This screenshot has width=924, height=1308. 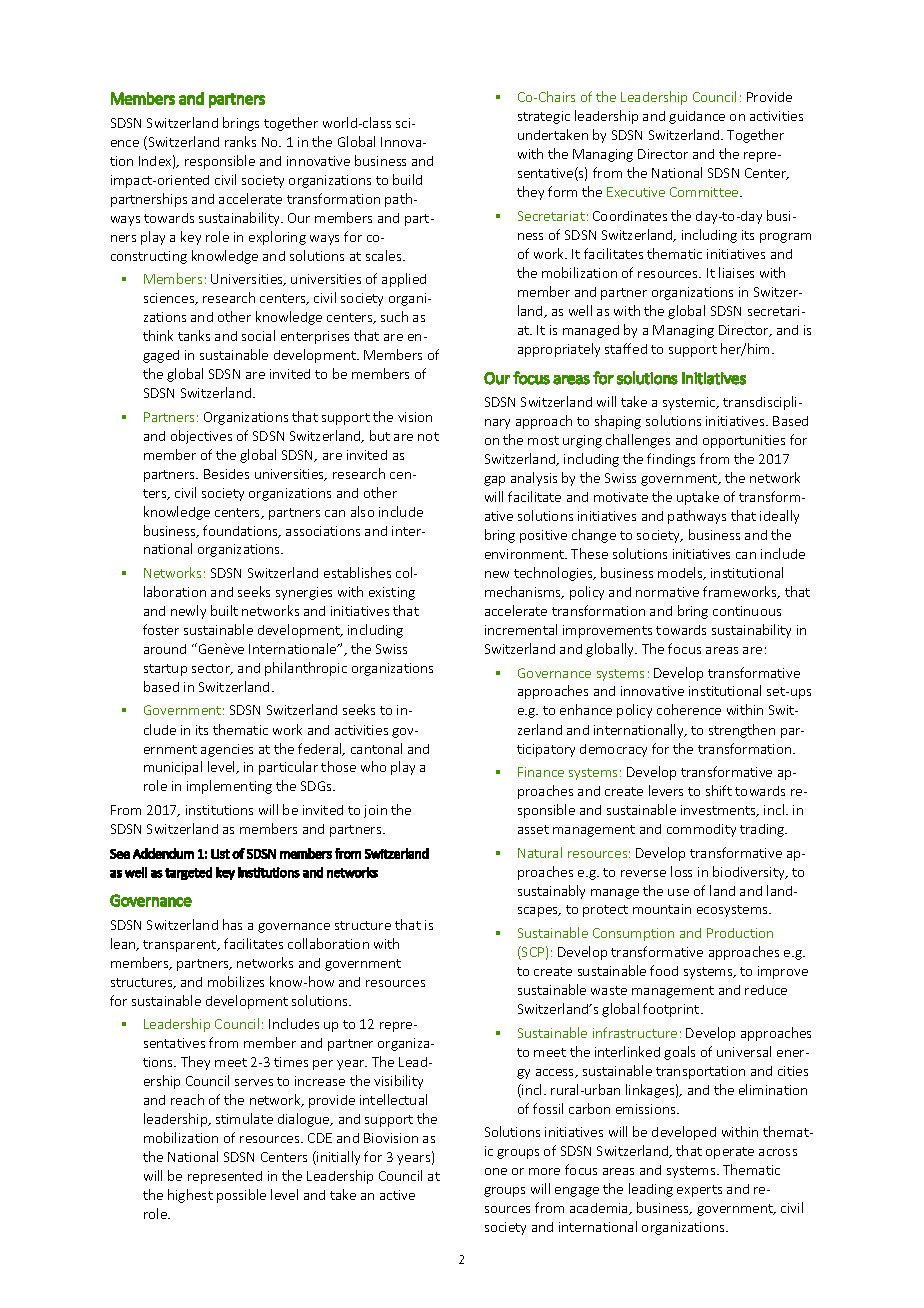 What do you see at coordinates (496, 1171) in the screenshot?
I see `one` at bounding box center [496, 1171].
